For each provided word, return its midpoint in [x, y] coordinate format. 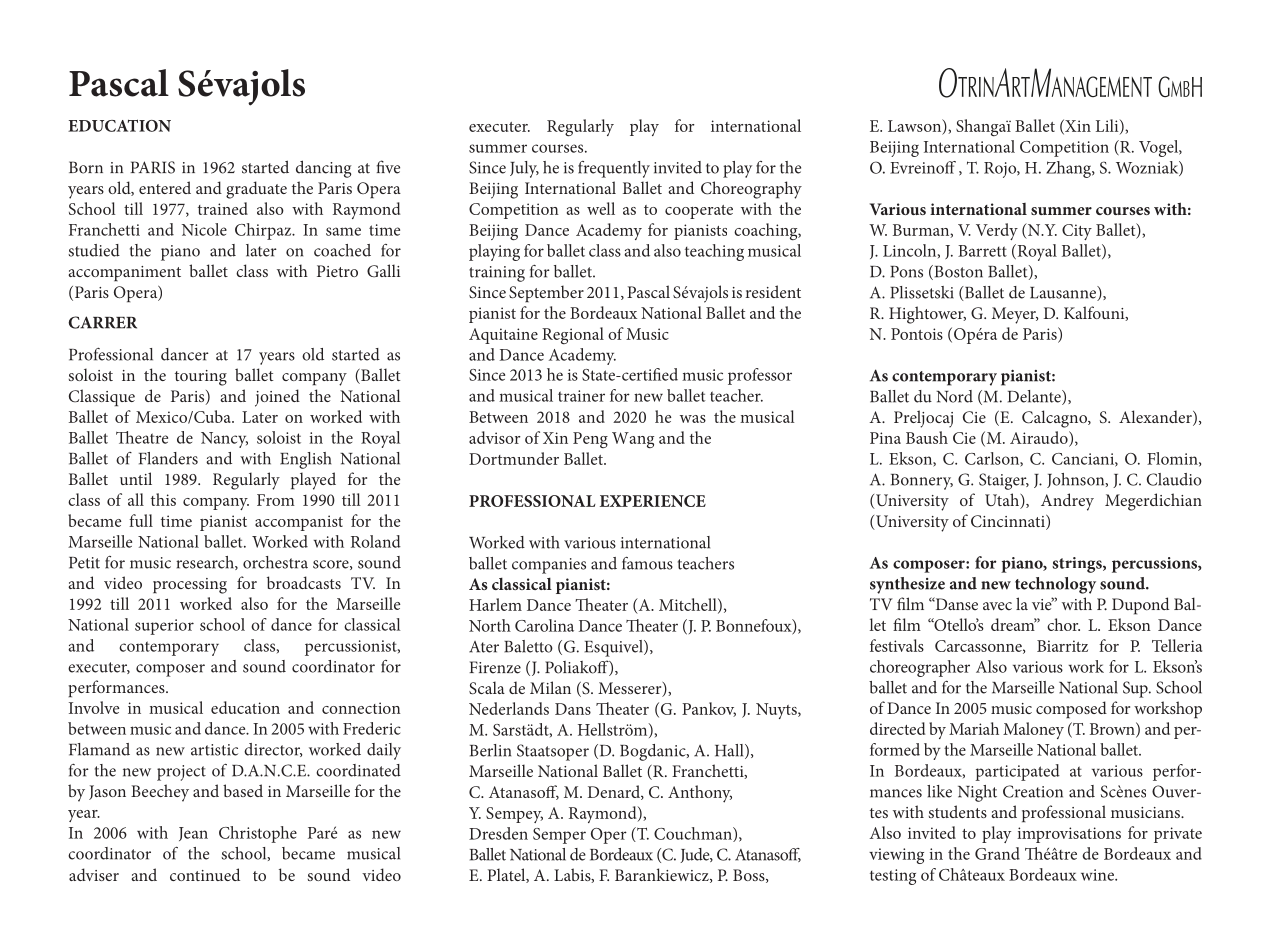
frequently [614, 169]
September [546, 293]
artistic [214, 750]
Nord [954, 396]
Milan [550, 687]
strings [1078, 565]
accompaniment [124, 273]
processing [190, 586]
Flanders [168, 458]
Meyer [1015, 315]
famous [647, 563]
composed [1071, 709]
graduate [256, 190]
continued [205, 874]
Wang [633, 440]
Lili [1108, 126]
